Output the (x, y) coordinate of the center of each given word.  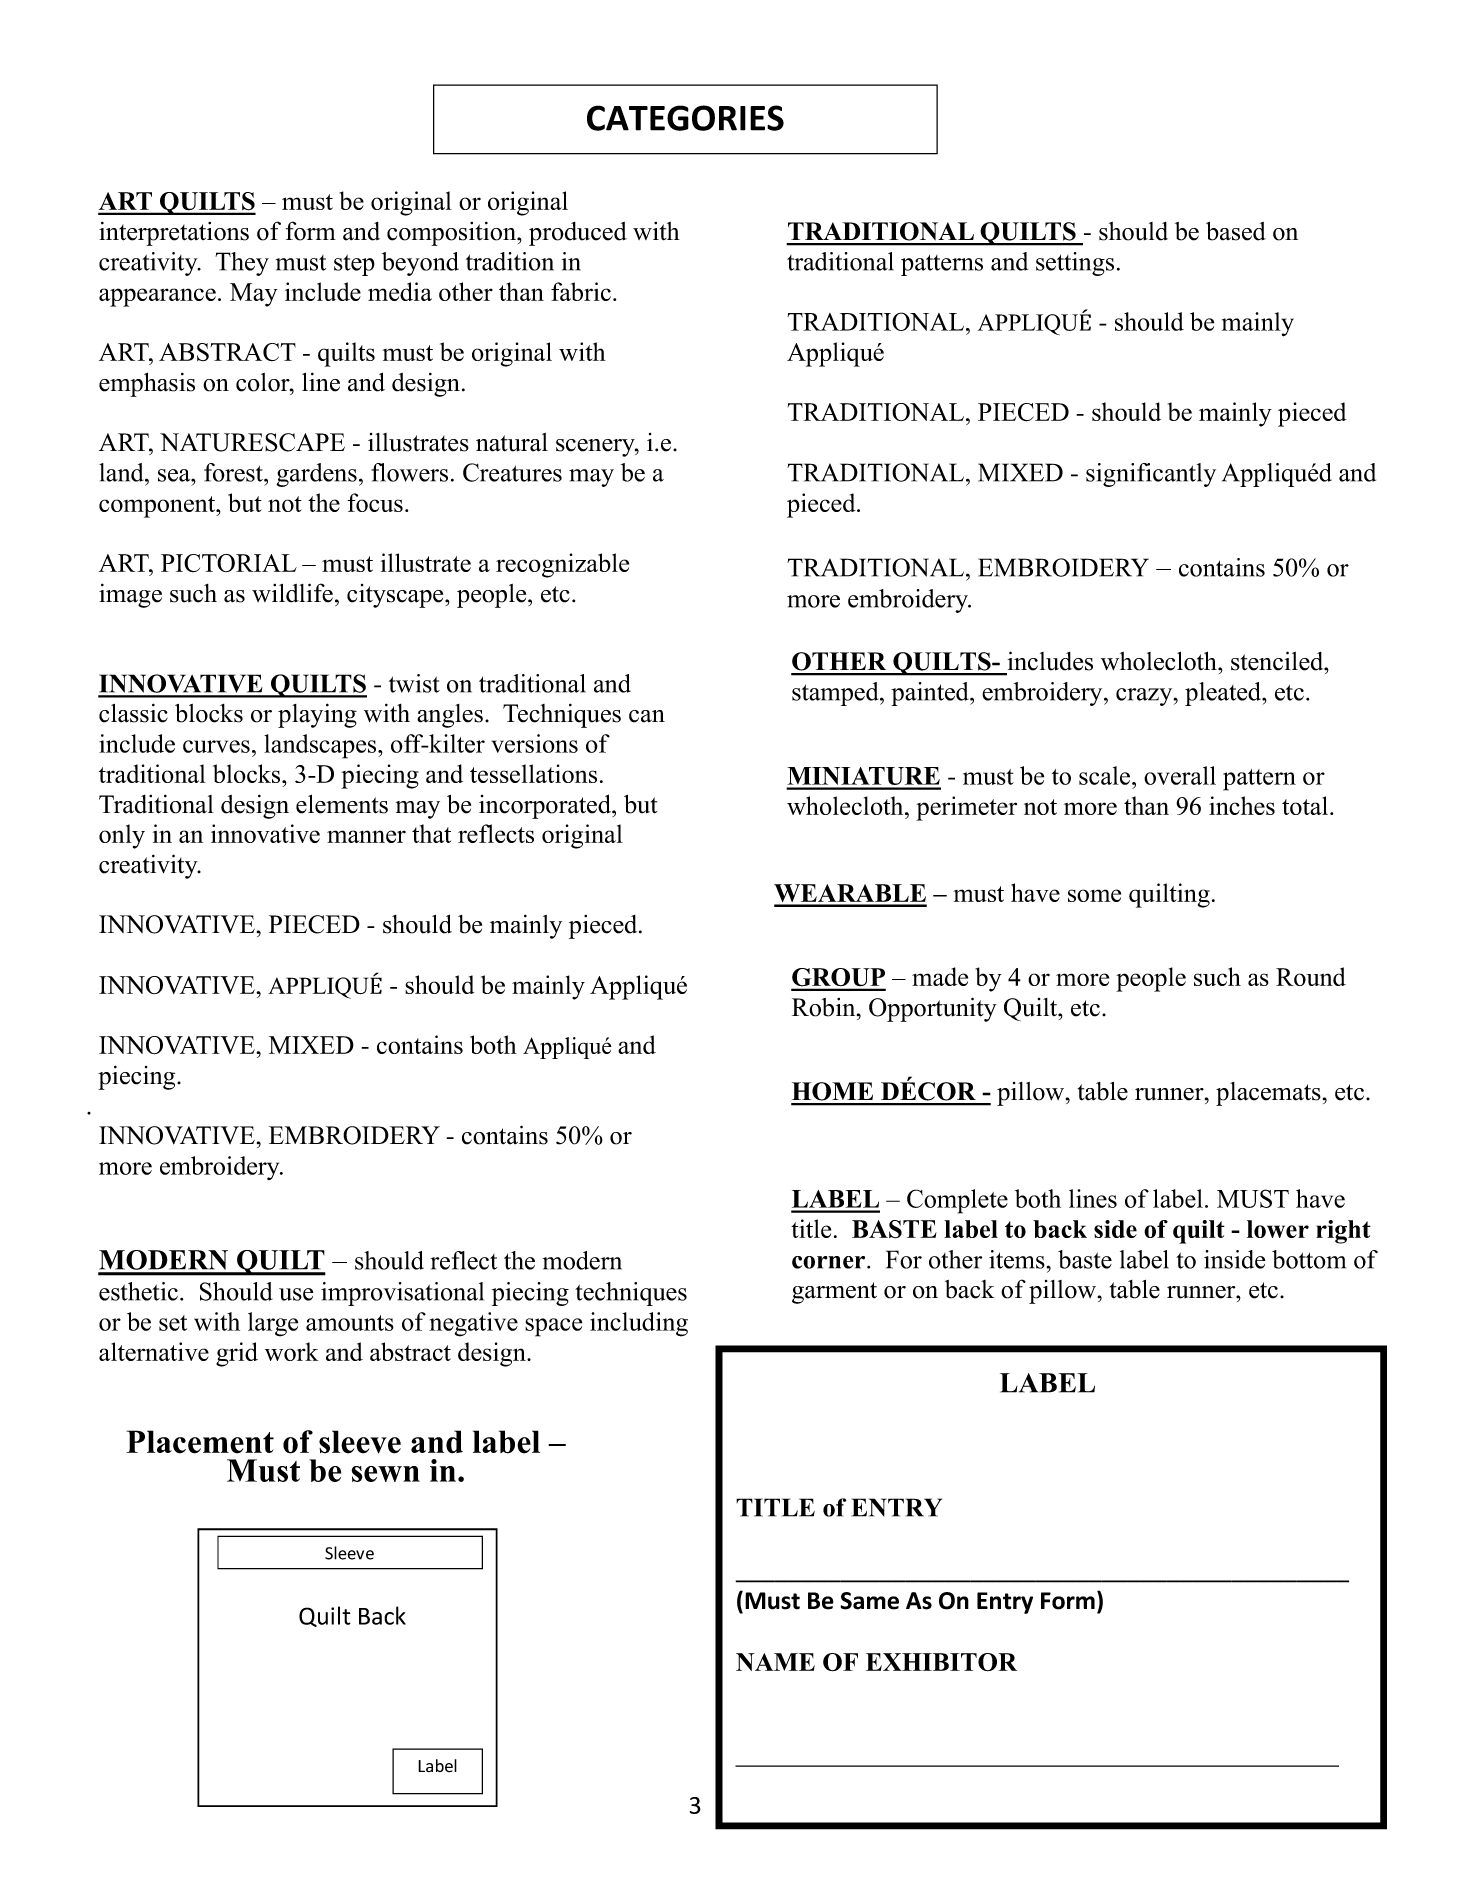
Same (869, 1601)
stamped (836, 694)
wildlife (292, 593)
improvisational (402, 1294)
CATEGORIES (685, 118)
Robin (825, 1007)
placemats (1268, 1094)
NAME (775, 1662)
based (1236, 231)
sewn (385, 1474)
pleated (1224, 694)
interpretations (174, 233)
